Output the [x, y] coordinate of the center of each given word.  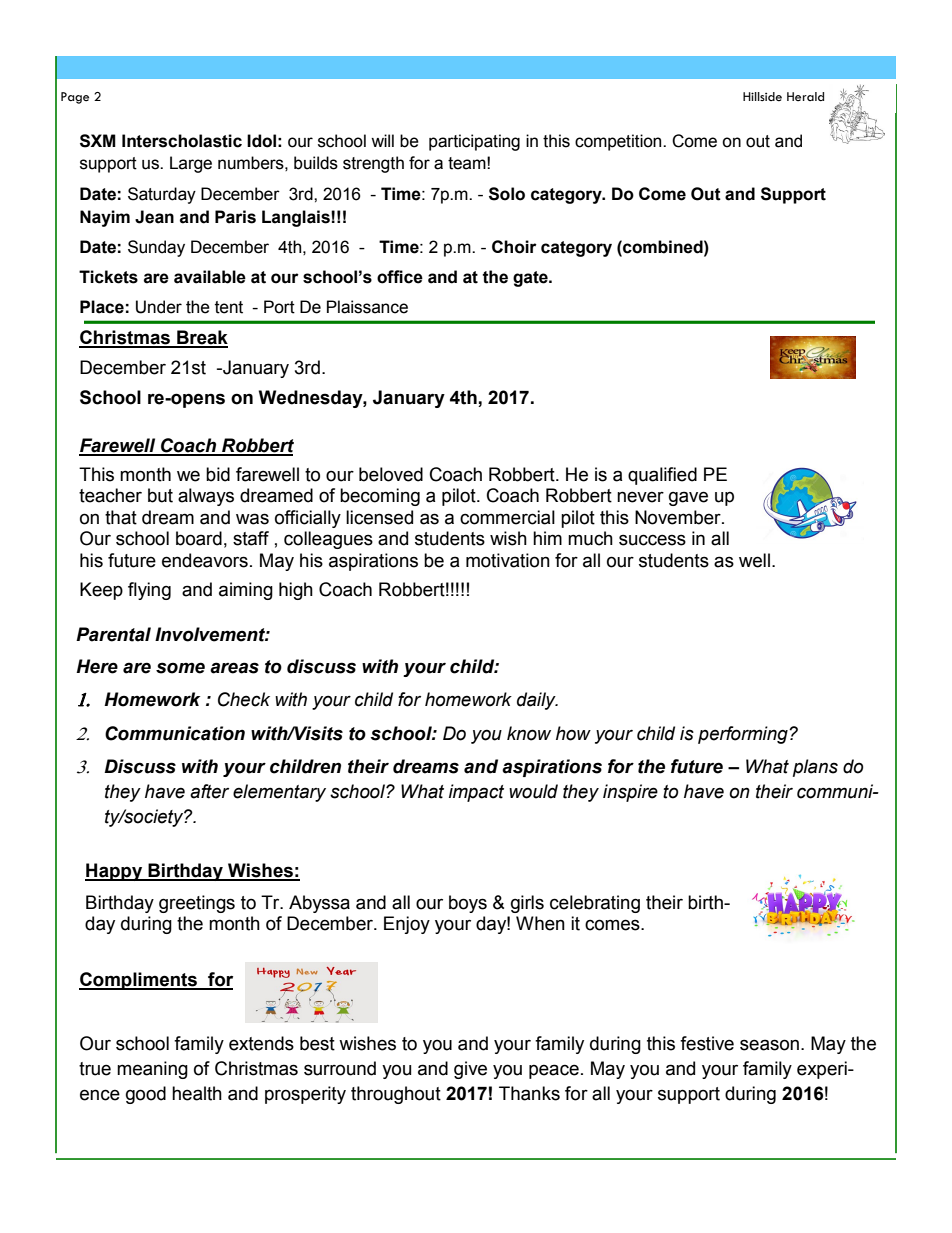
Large [191, 164]
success [652, 540]
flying [149, 591]
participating [474, 142]
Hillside [762, 97]
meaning [152, 1070]
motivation [508, 560]
